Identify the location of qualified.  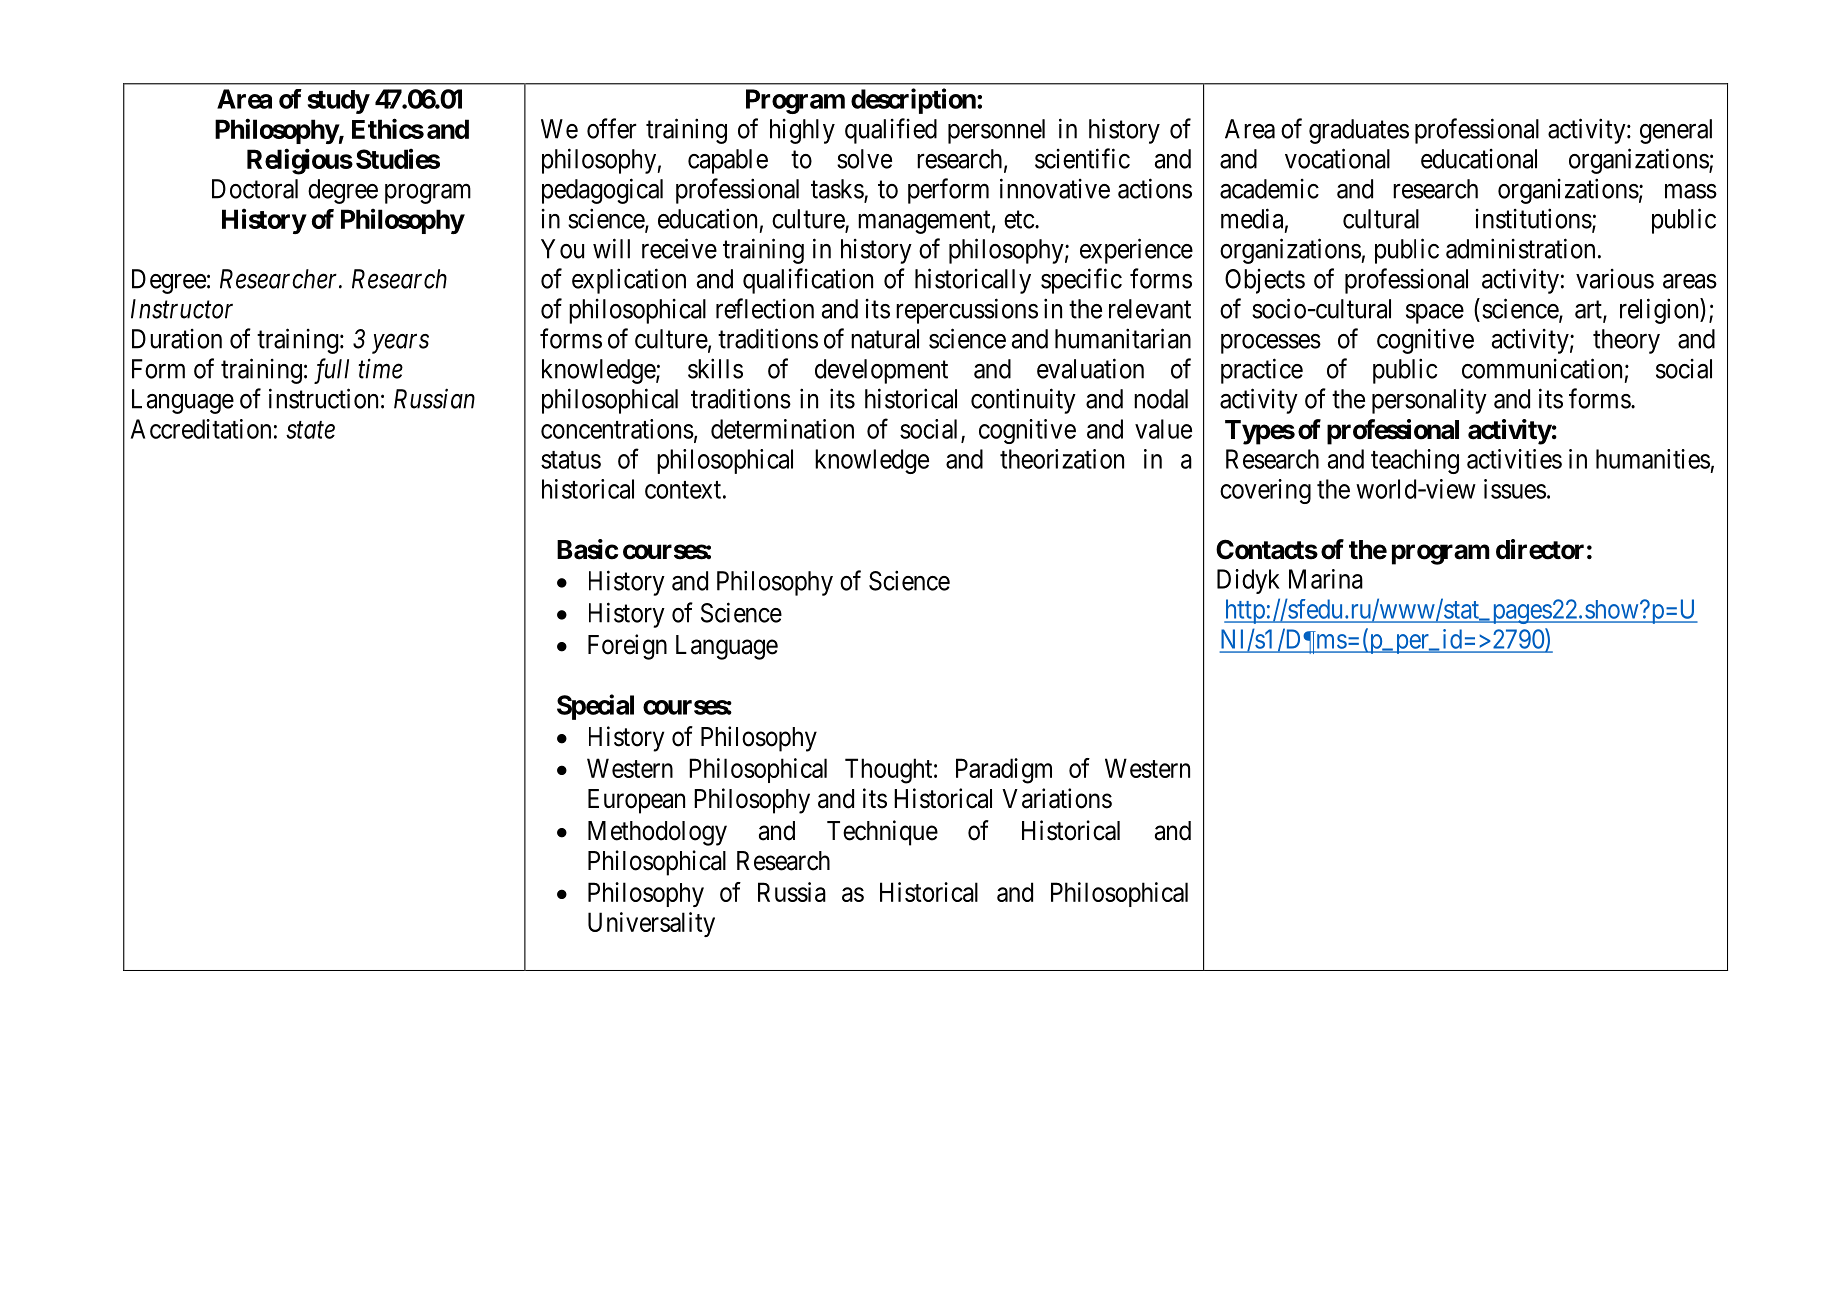
(891, 131).
